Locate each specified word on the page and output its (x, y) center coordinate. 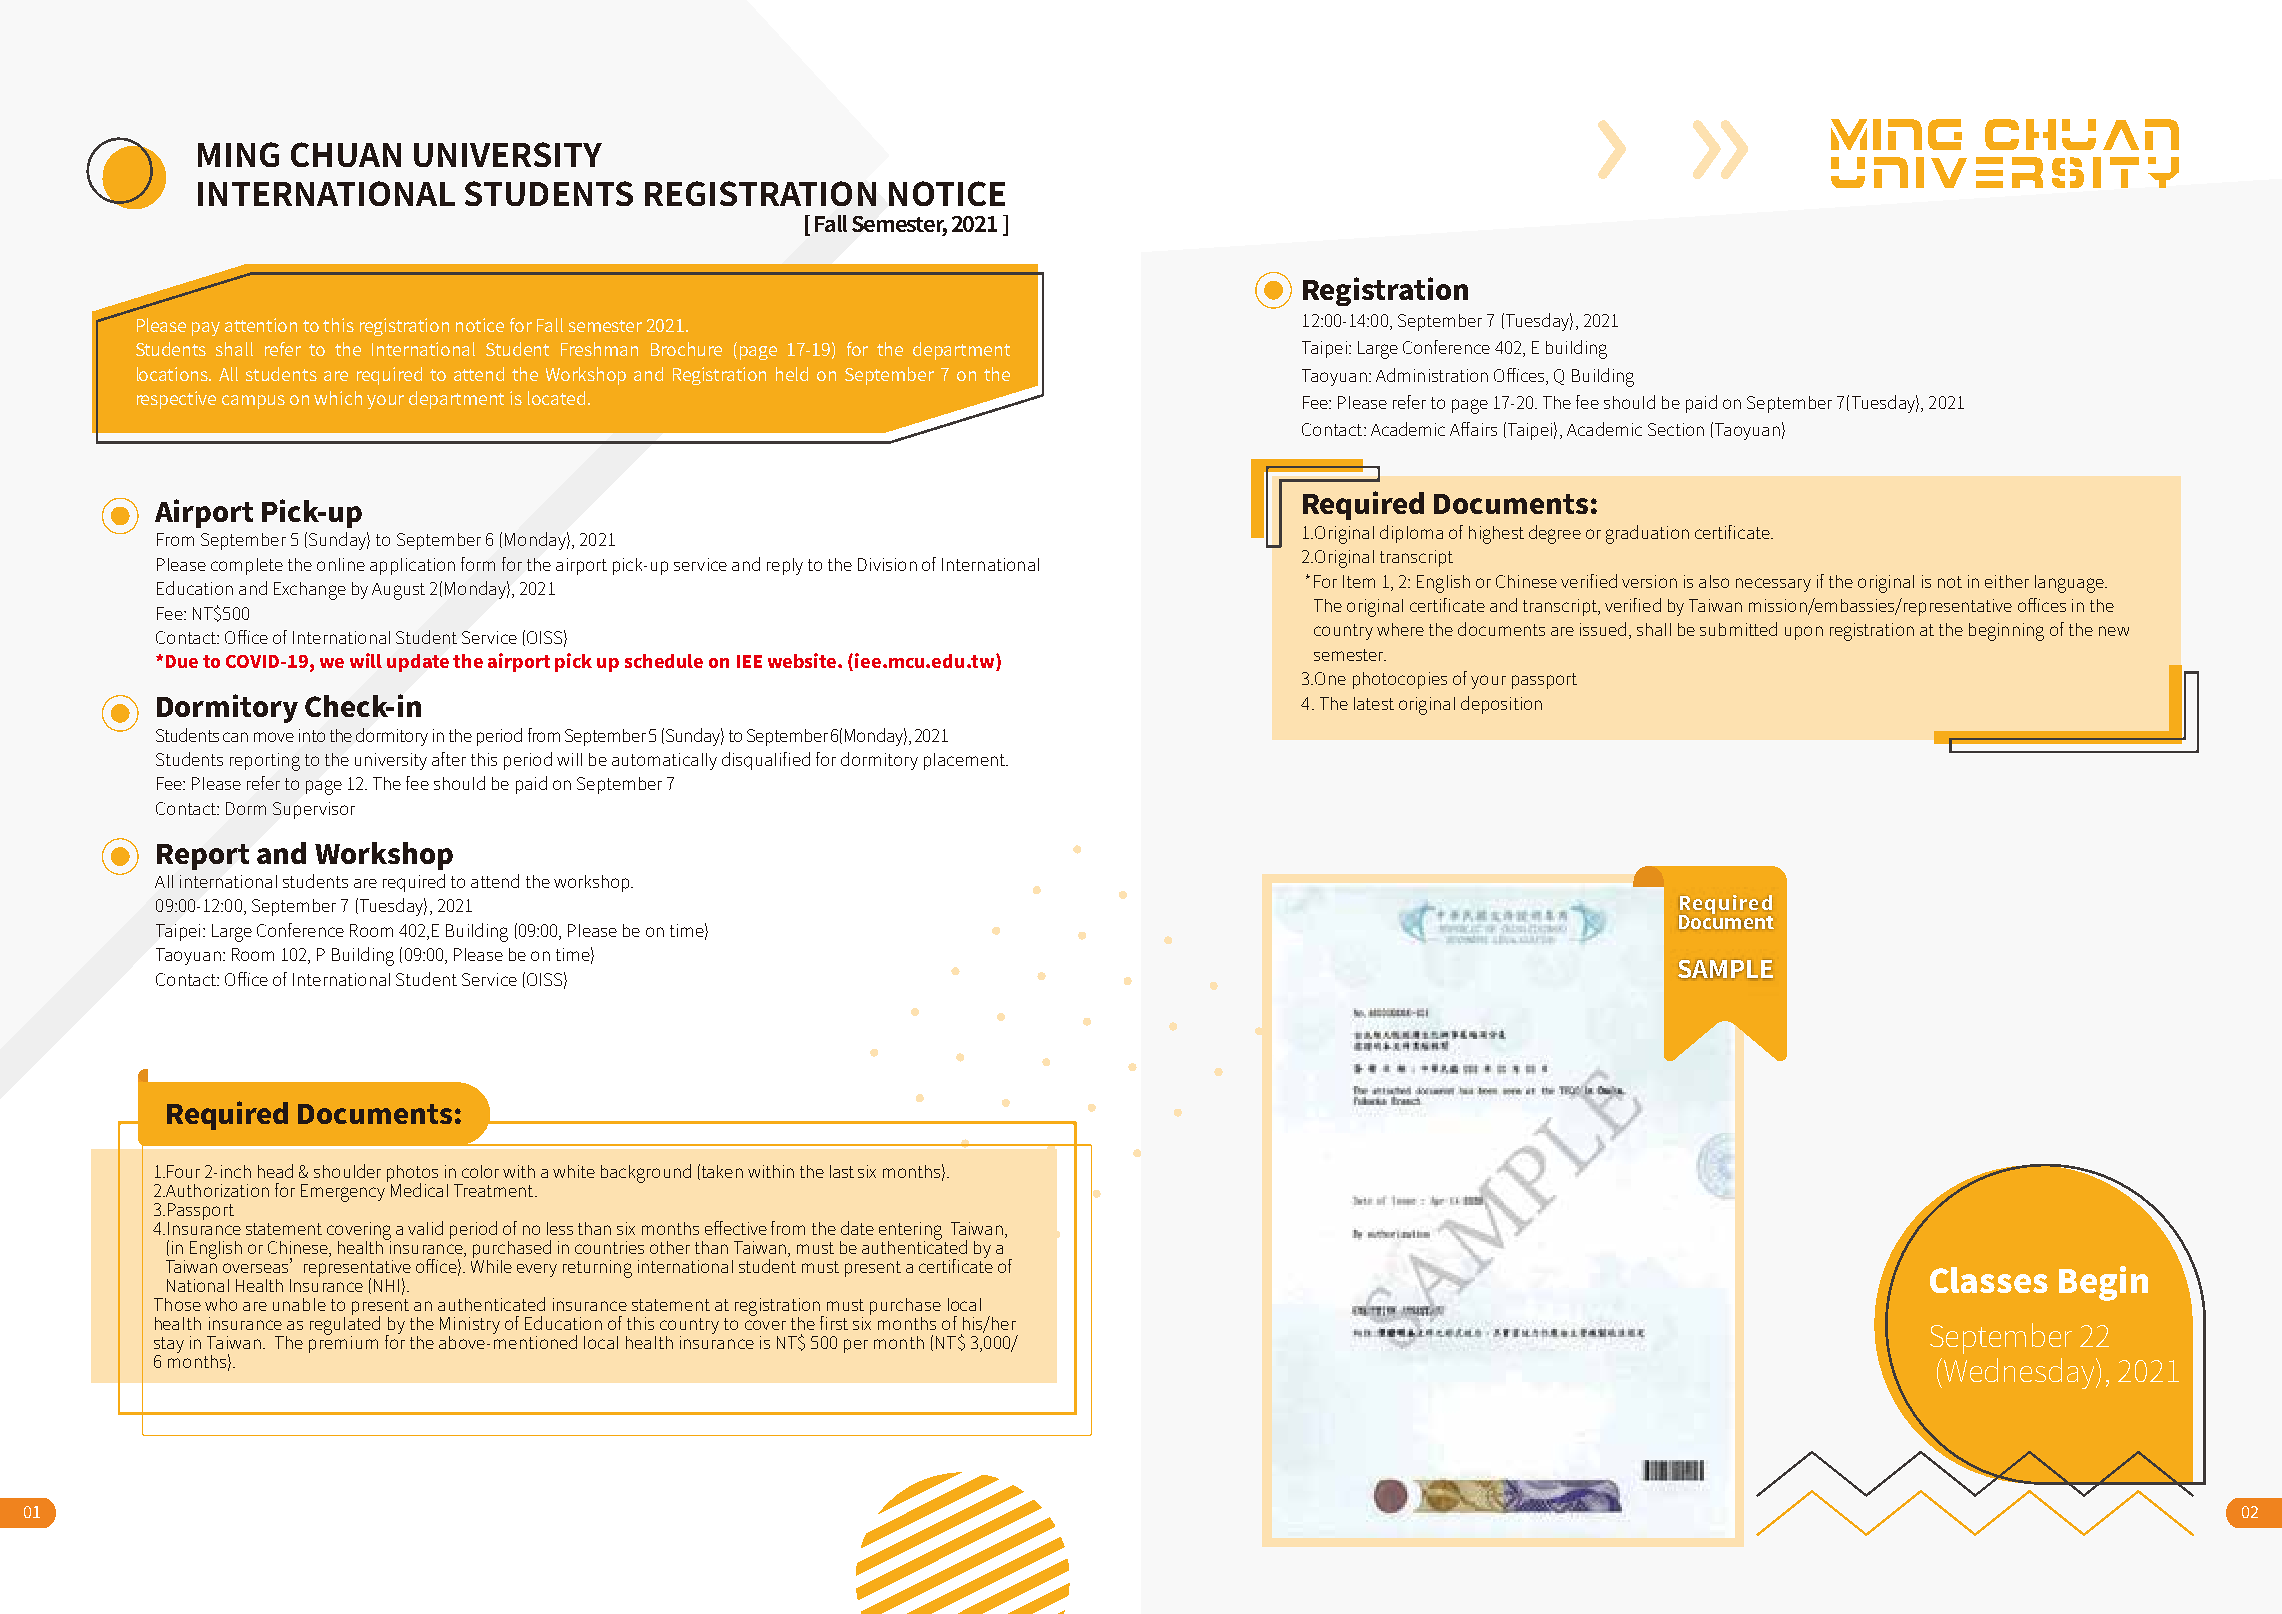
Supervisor (314, 810)
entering (910, 1232)
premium (343, 1343)
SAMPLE (1725, 969)
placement (965, 761)
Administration (1432, 375)
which (338, 398)
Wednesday (2021, 1373)
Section (1676, 429)
